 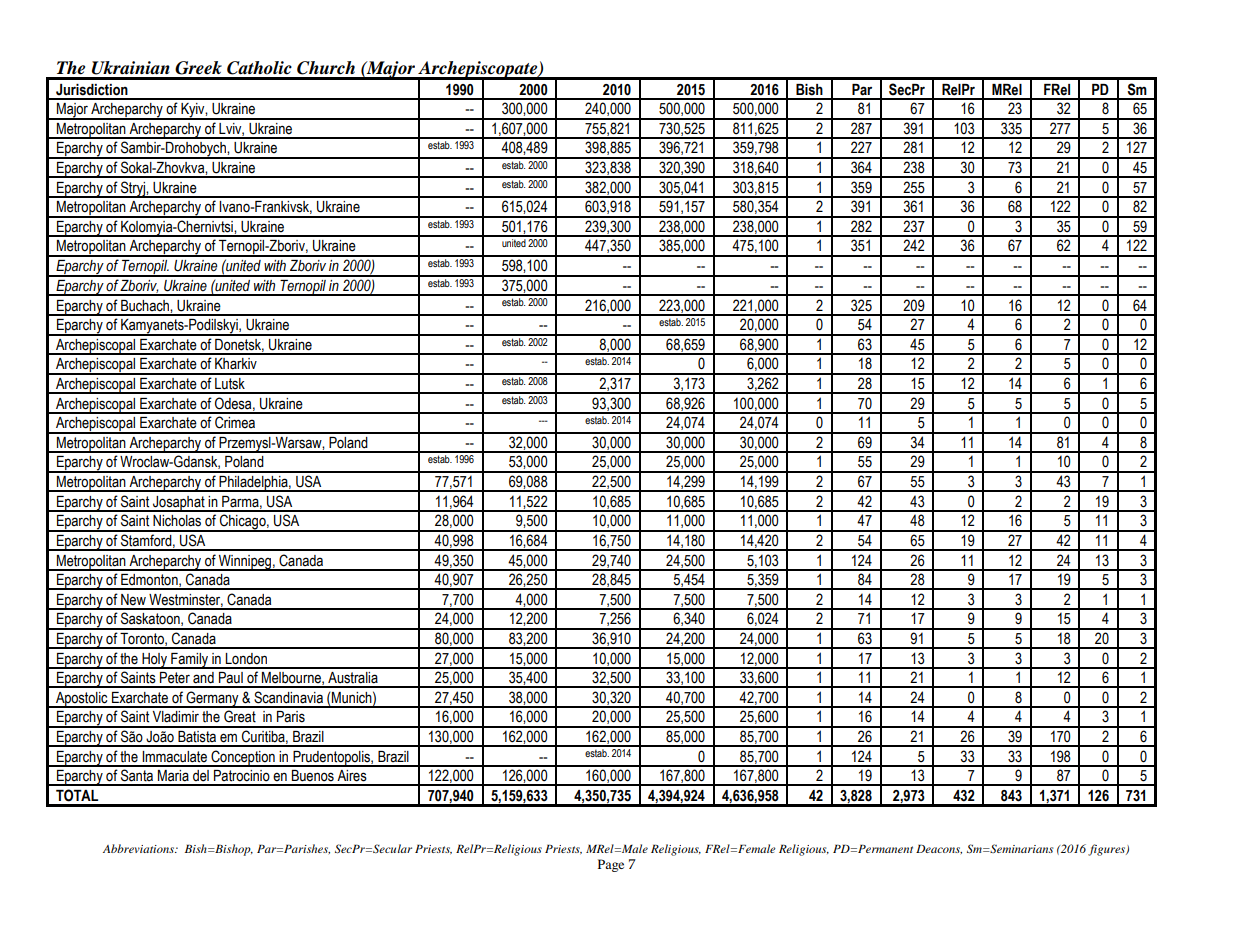 I want to click on Conception, so click(x=243, y=758).
